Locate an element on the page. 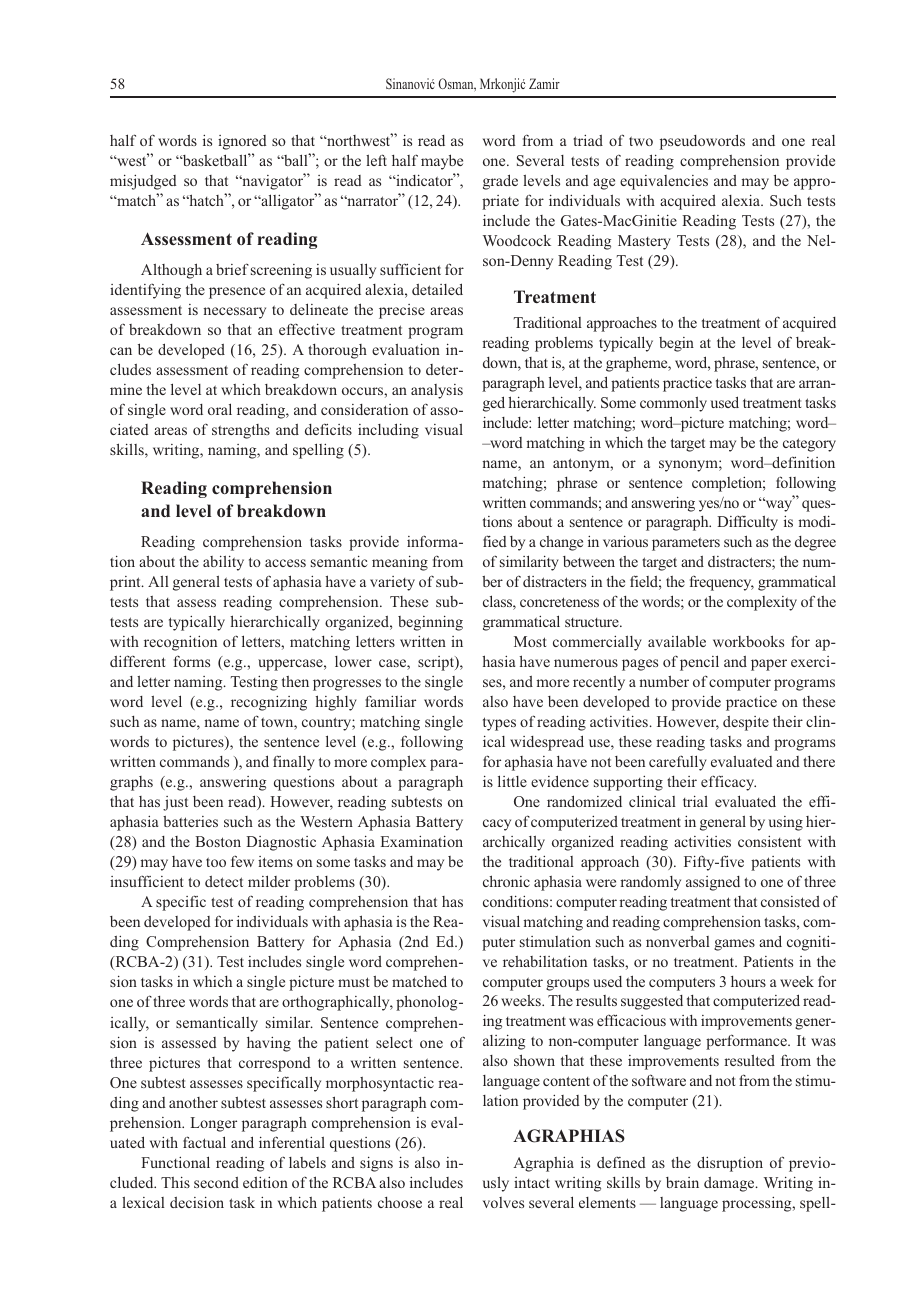 This document has height=1308, width=924. equivalencies is located at coordinates (664, 182).
